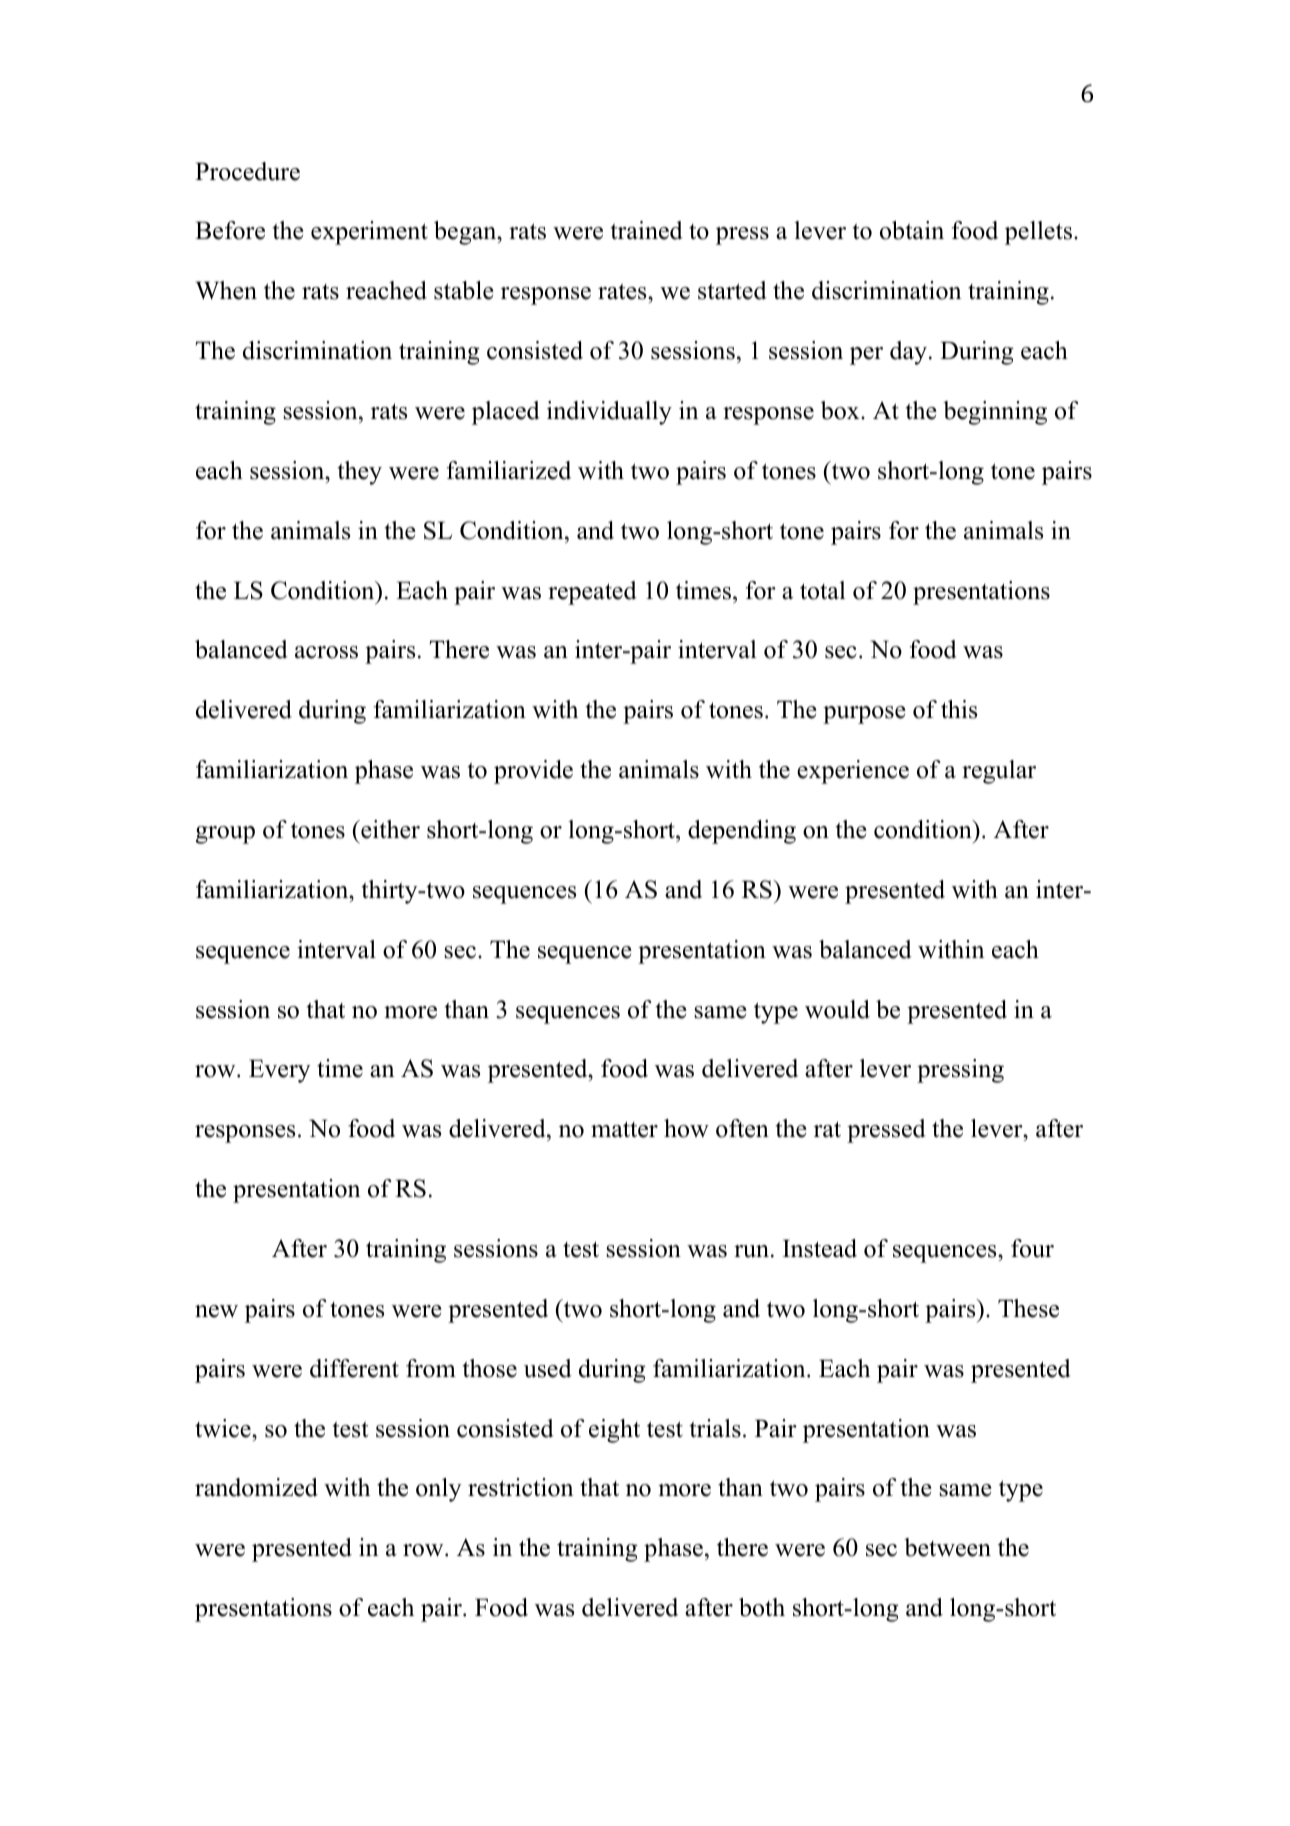  What do you see at coordinates (216, 1311) in the screenshot?
I see `new` at bounding box center [216, 1311].
